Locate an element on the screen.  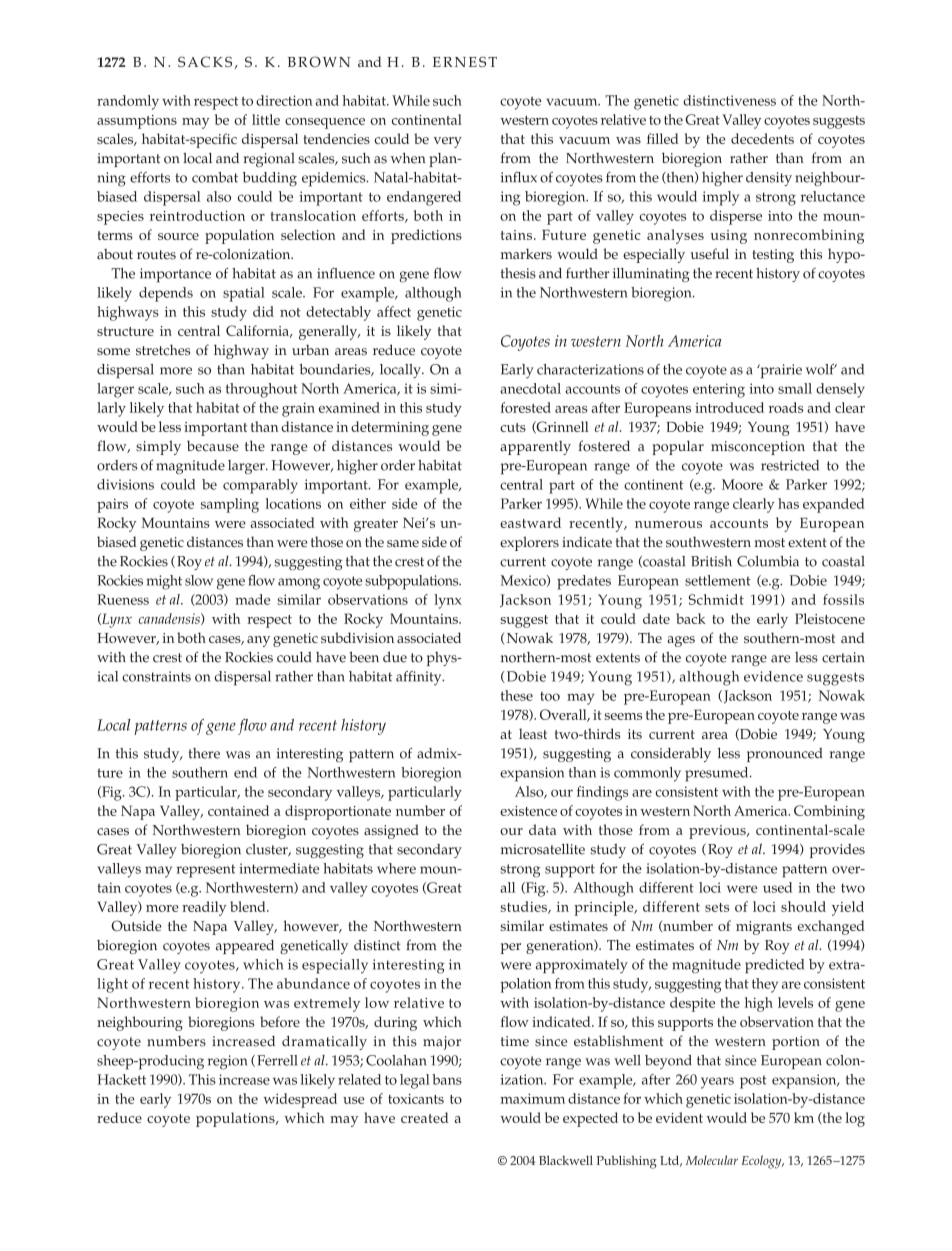
studies is located at coordinates (525, 907).
